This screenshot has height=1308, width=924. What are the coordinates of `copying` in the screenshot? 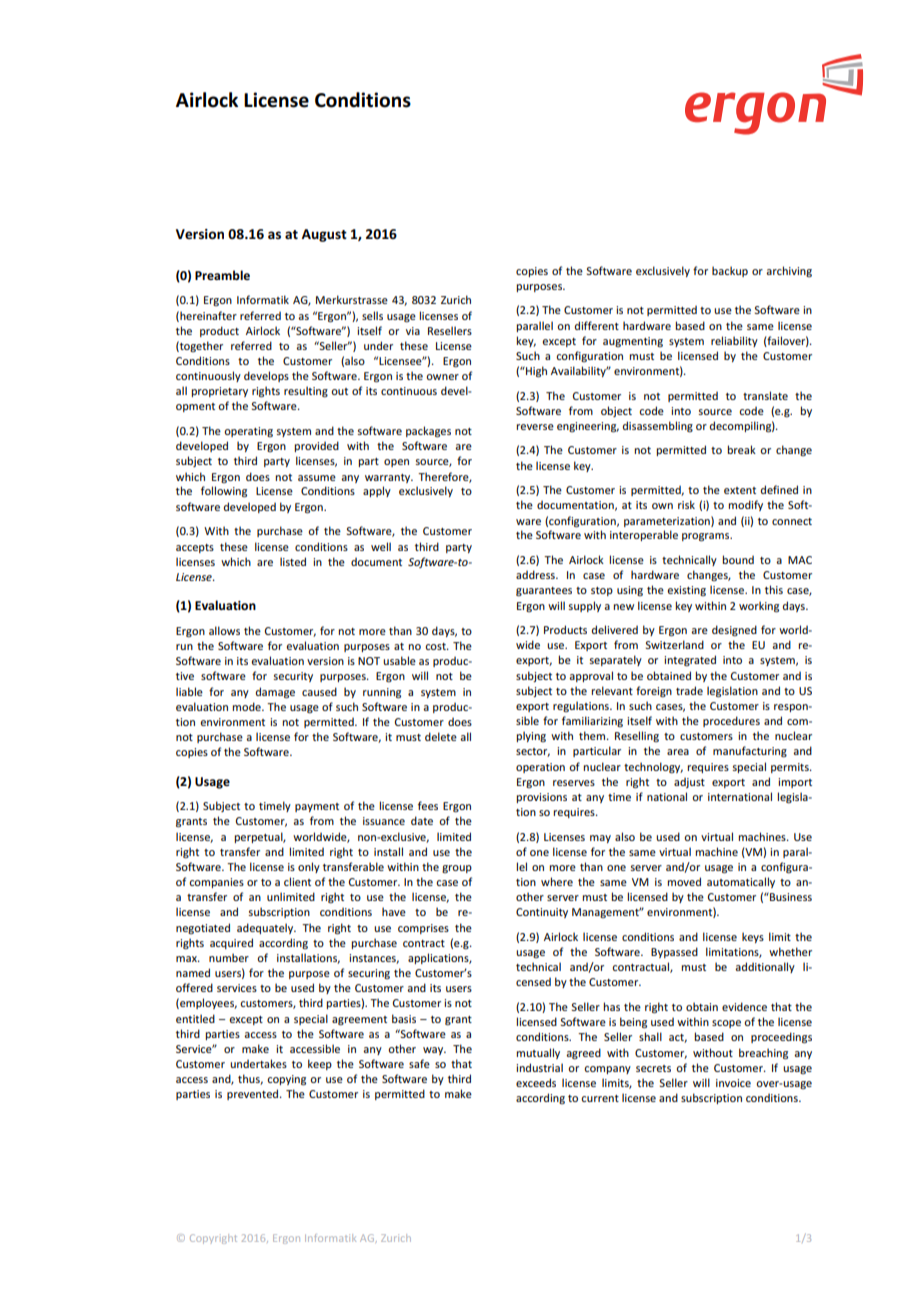 It's located at (286, 1080).
